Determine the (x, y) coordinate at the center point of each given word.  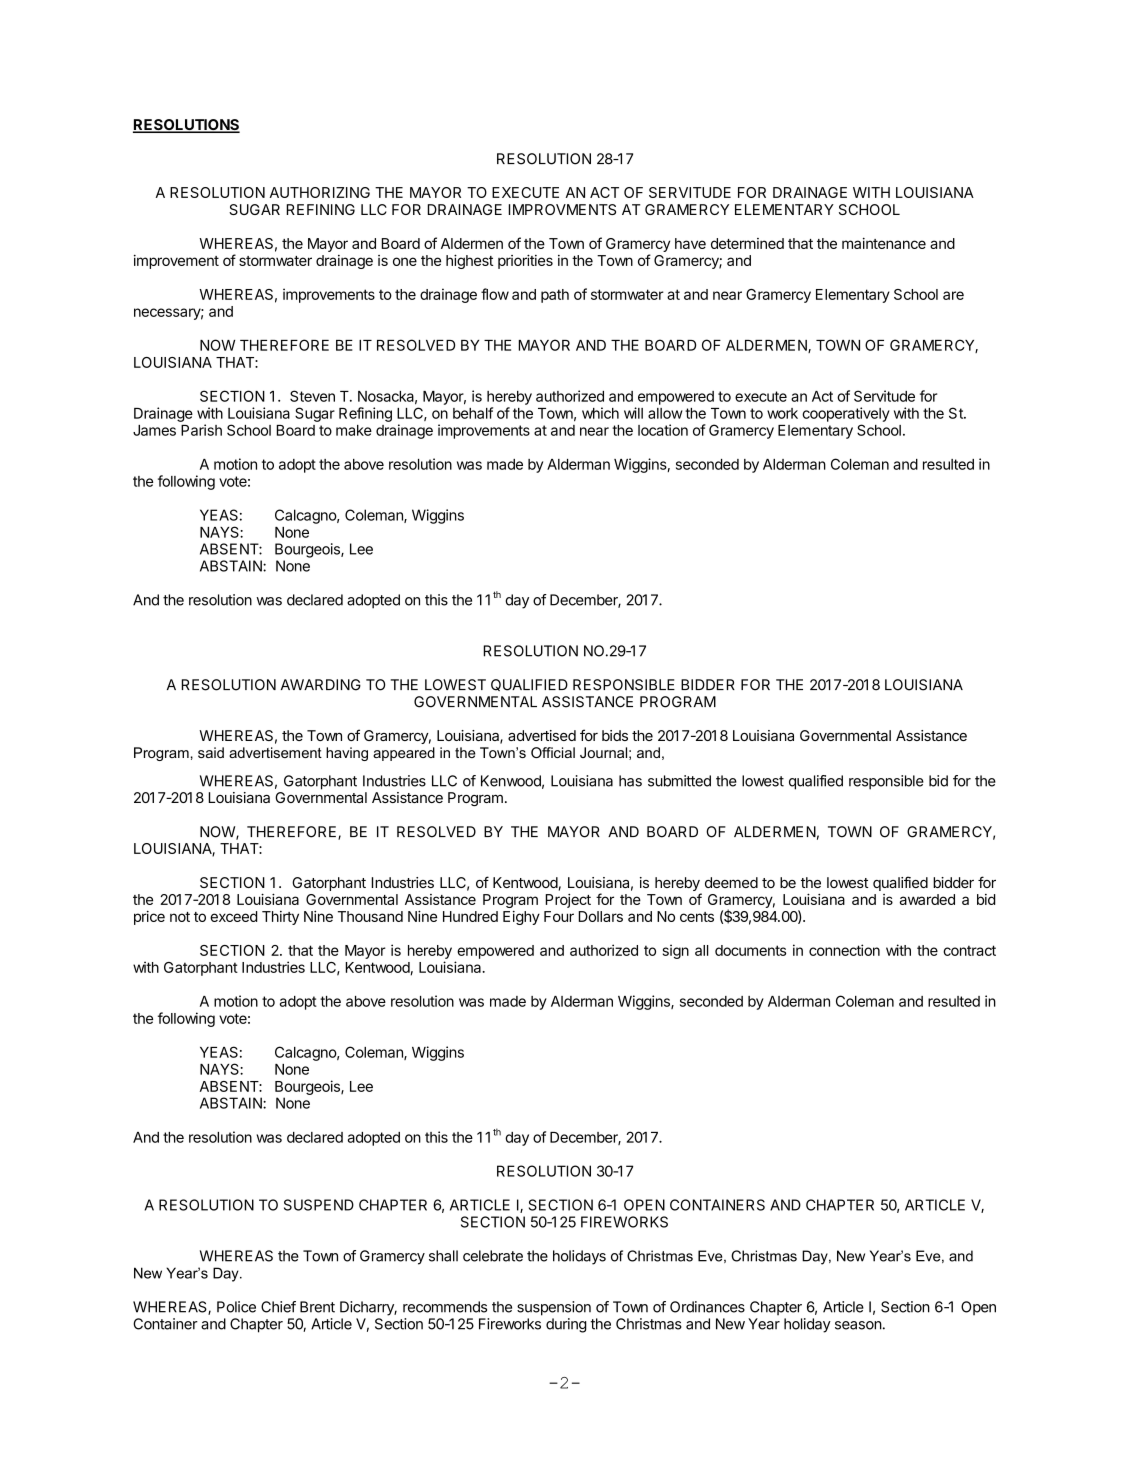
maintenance (884, 243)
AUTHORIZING (320, 192)
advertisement (275, 752)
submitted (679, 781)
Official (553, 752)
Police (236, 1307)
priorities (525, 261)
